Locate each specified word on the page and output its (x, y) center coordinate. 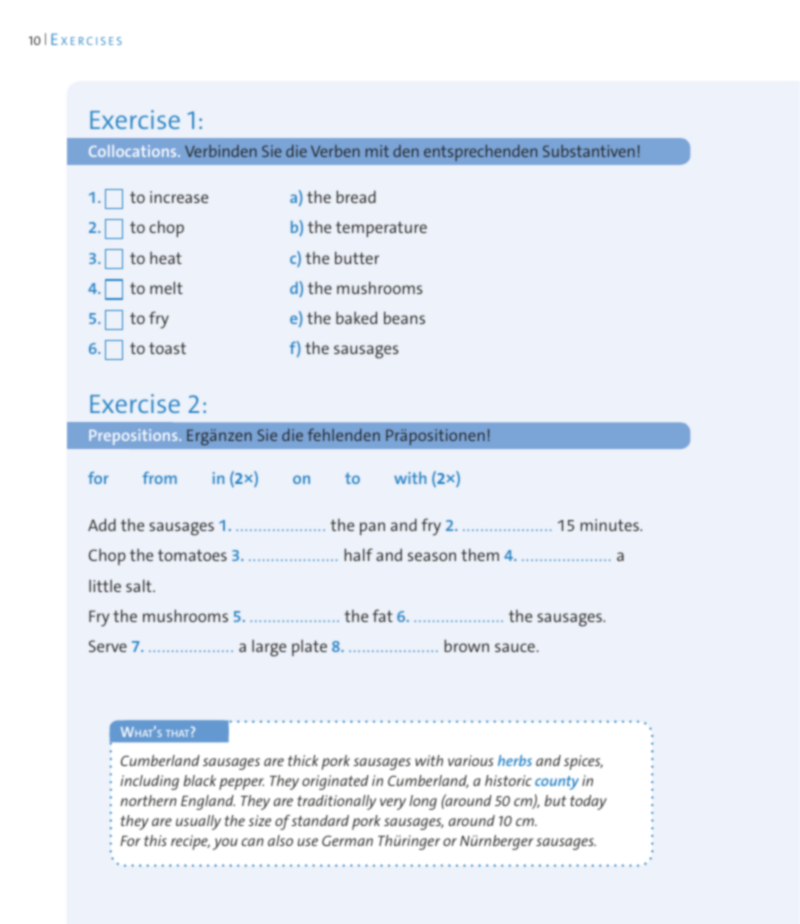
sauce (515, 647)
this (155, 840)
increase (179, 197)
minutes (611, 525)
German (347, 840)
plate (309, 648)
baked (356, 317)
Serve (108, 646)
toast (167, 348)
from (160, 478)
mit (377, 151)
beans (404, 317)
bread (356, 196)
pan (372, 528)
